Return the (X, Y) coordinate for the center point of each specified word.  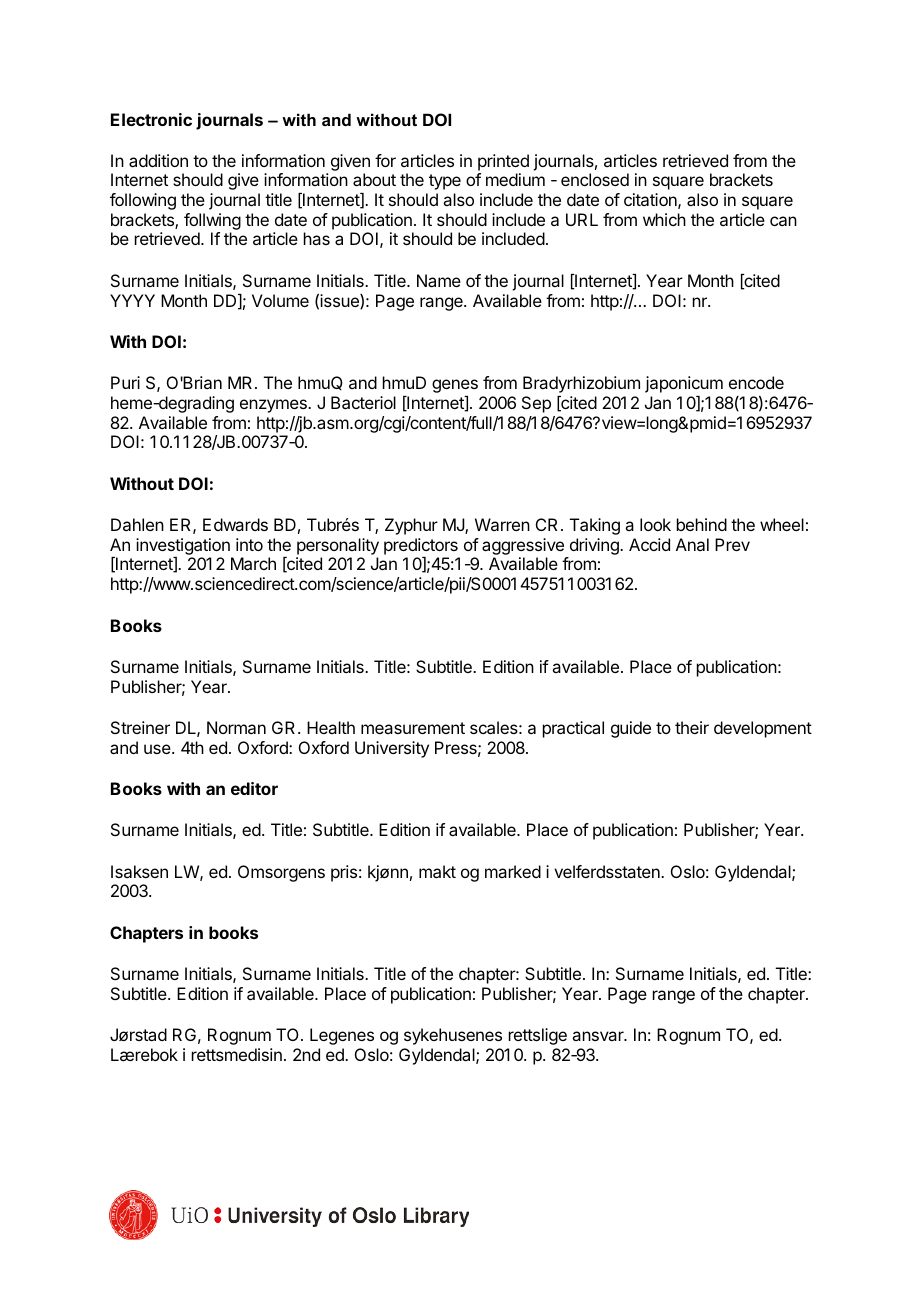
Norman (236, 727)
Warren (502, 524)
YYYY (132, 300)
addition (158, 160)
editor (254, 788)
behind (702, 524)
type (445, 182)
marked (513, 871)
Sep (536, 404)
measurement (413, 728)
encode (756, 382)
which (664, 219)
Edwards (235, 524)
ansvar (599, 1036)
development (763, 729)
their (692, 727)
